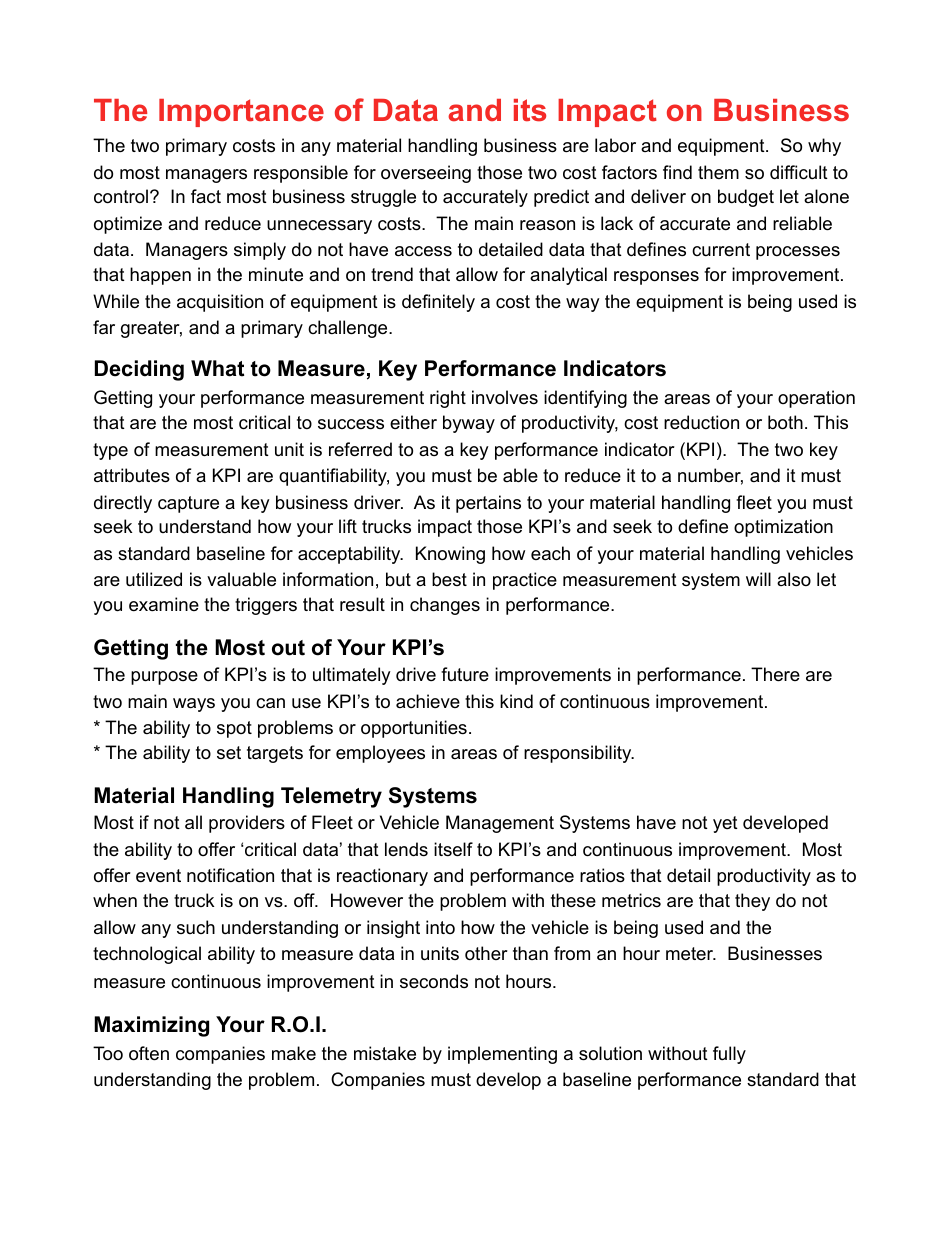 This screenshot has height=1233, width=952. I want to click on either, so click(413, 422).
